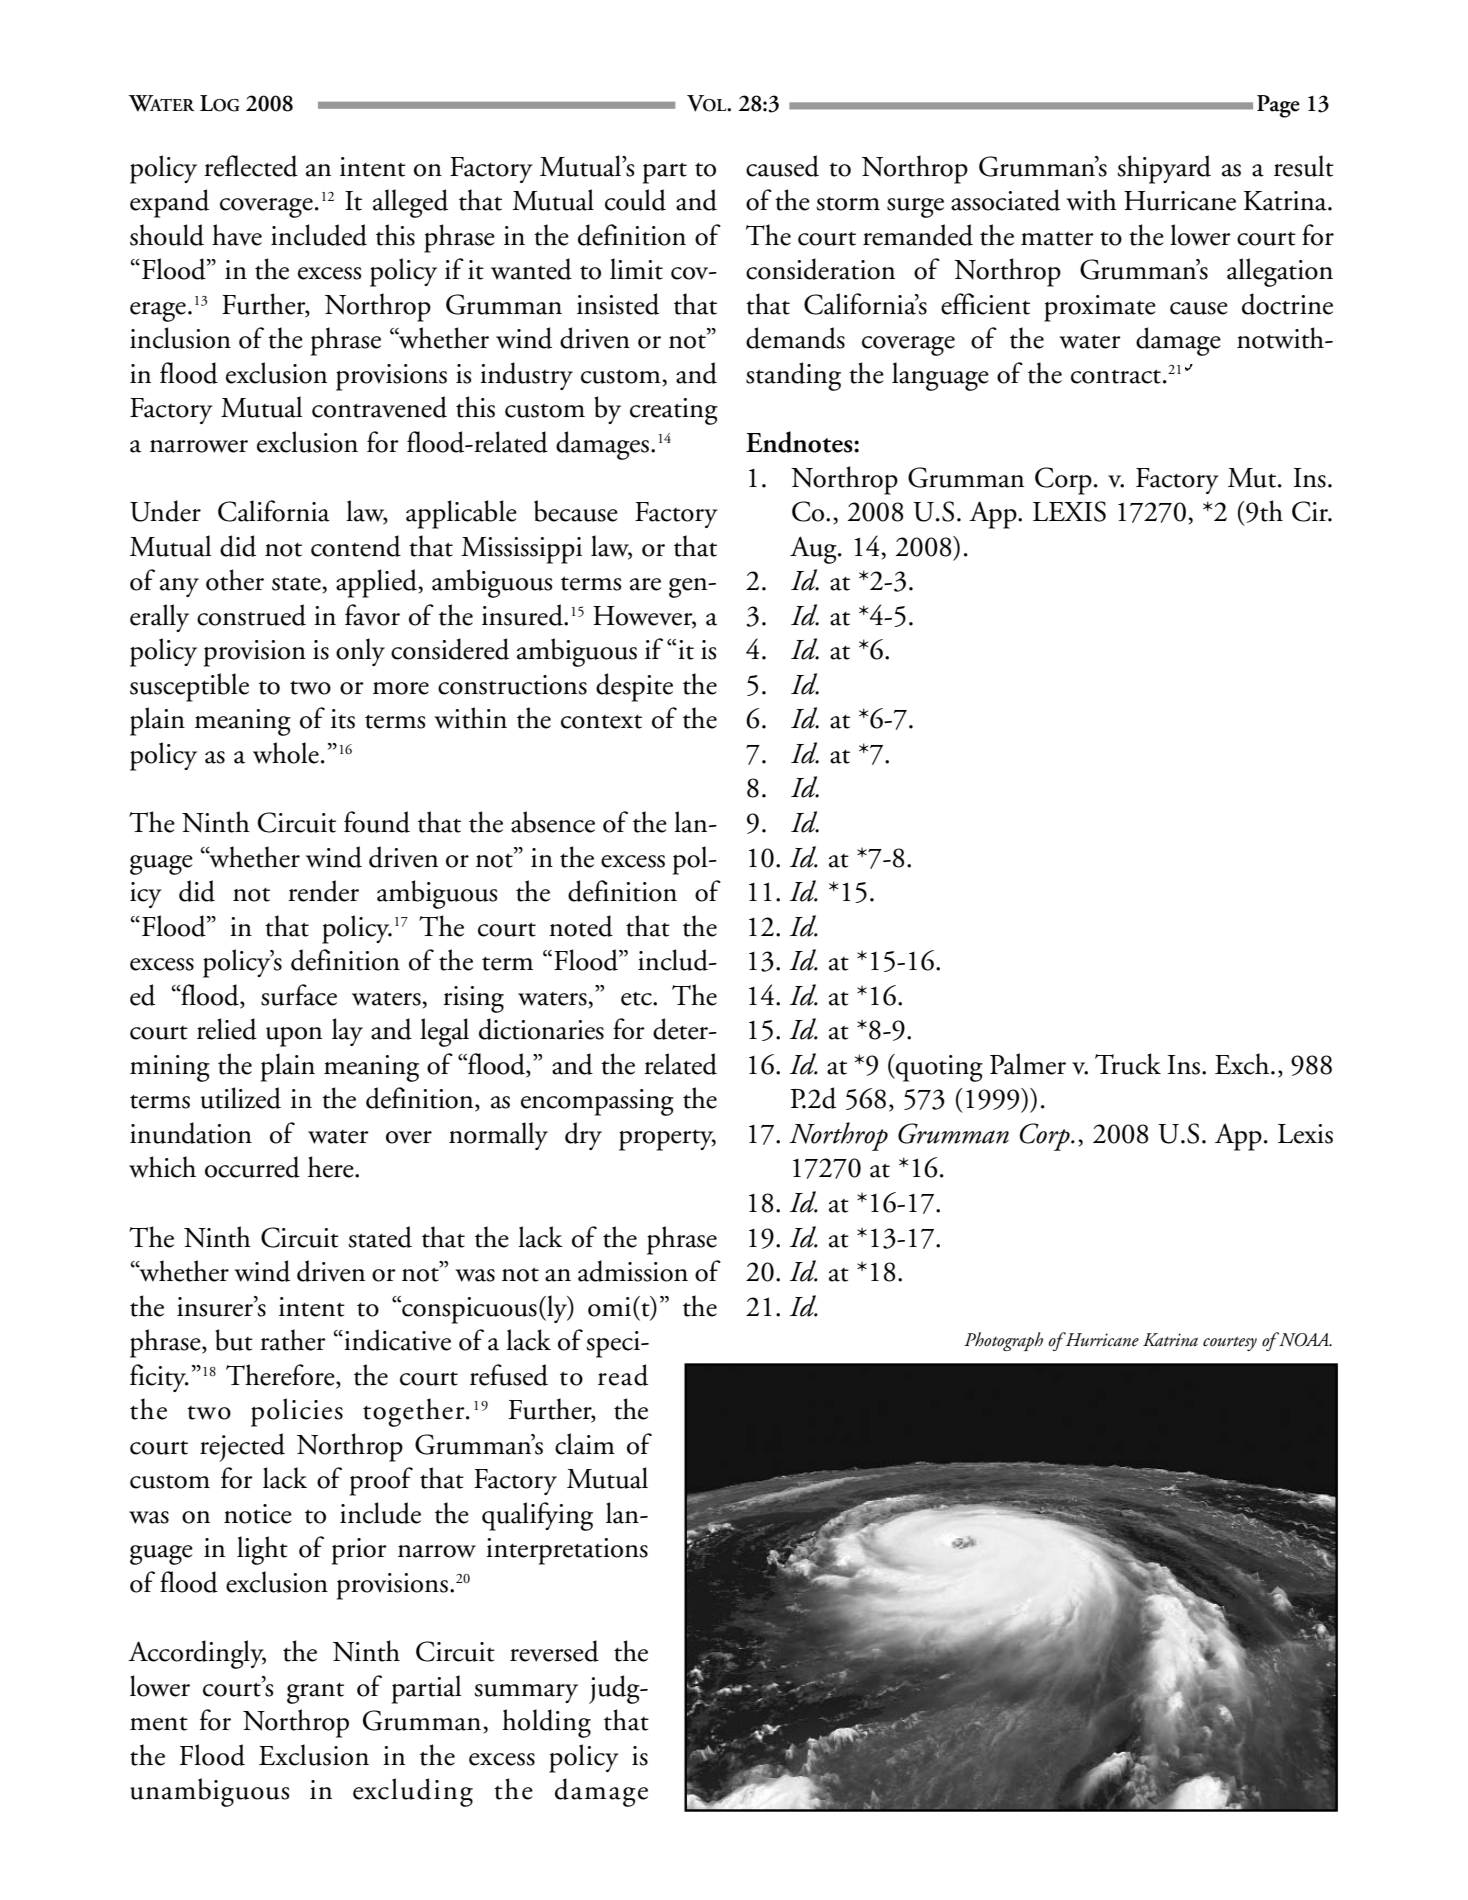 This page has width=1468, height=1900. Describe the element at coordinates (251, 166) in the page. I see `reflected` at that location.
